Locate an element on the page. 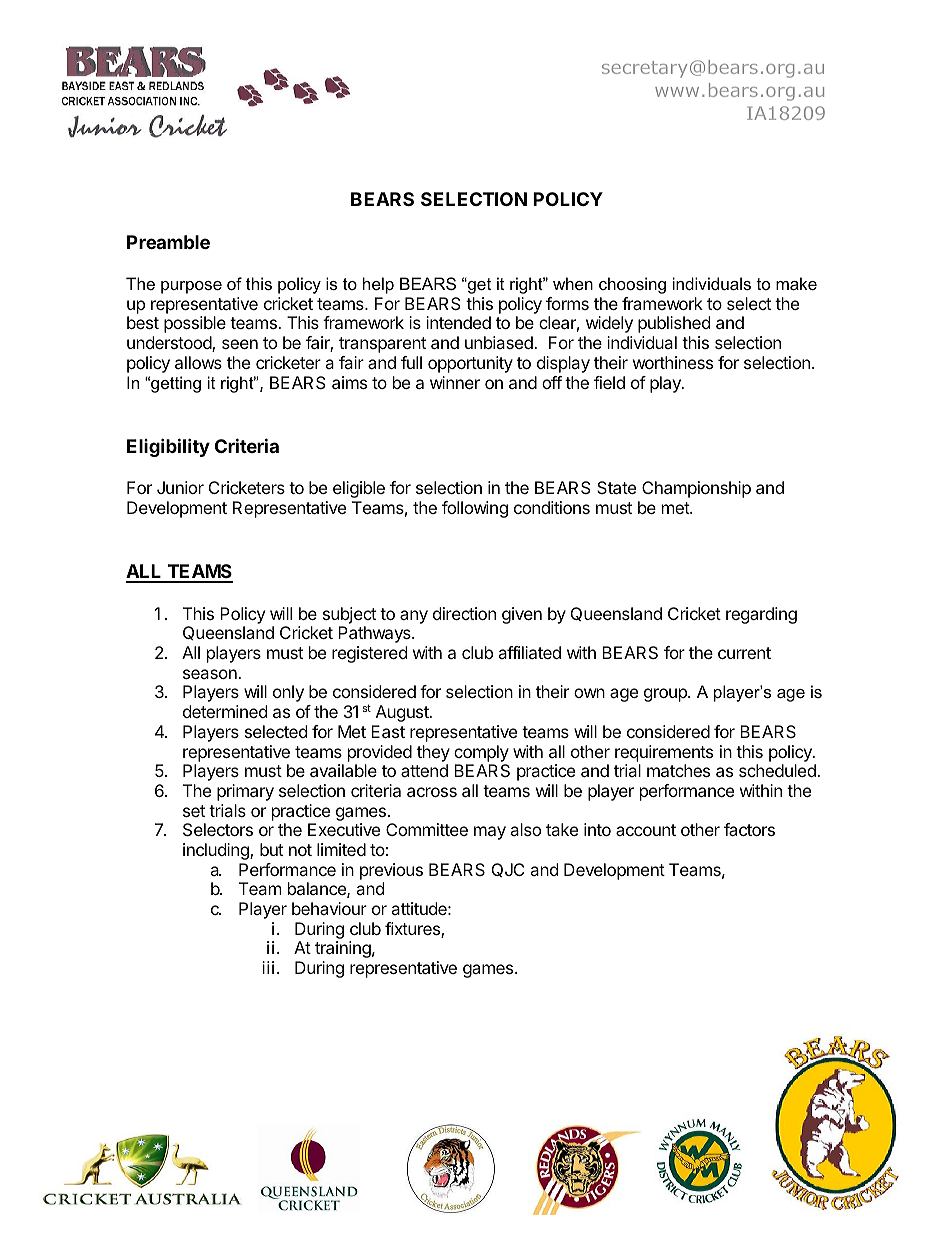  purpose is located at coordinates (191, 287).
